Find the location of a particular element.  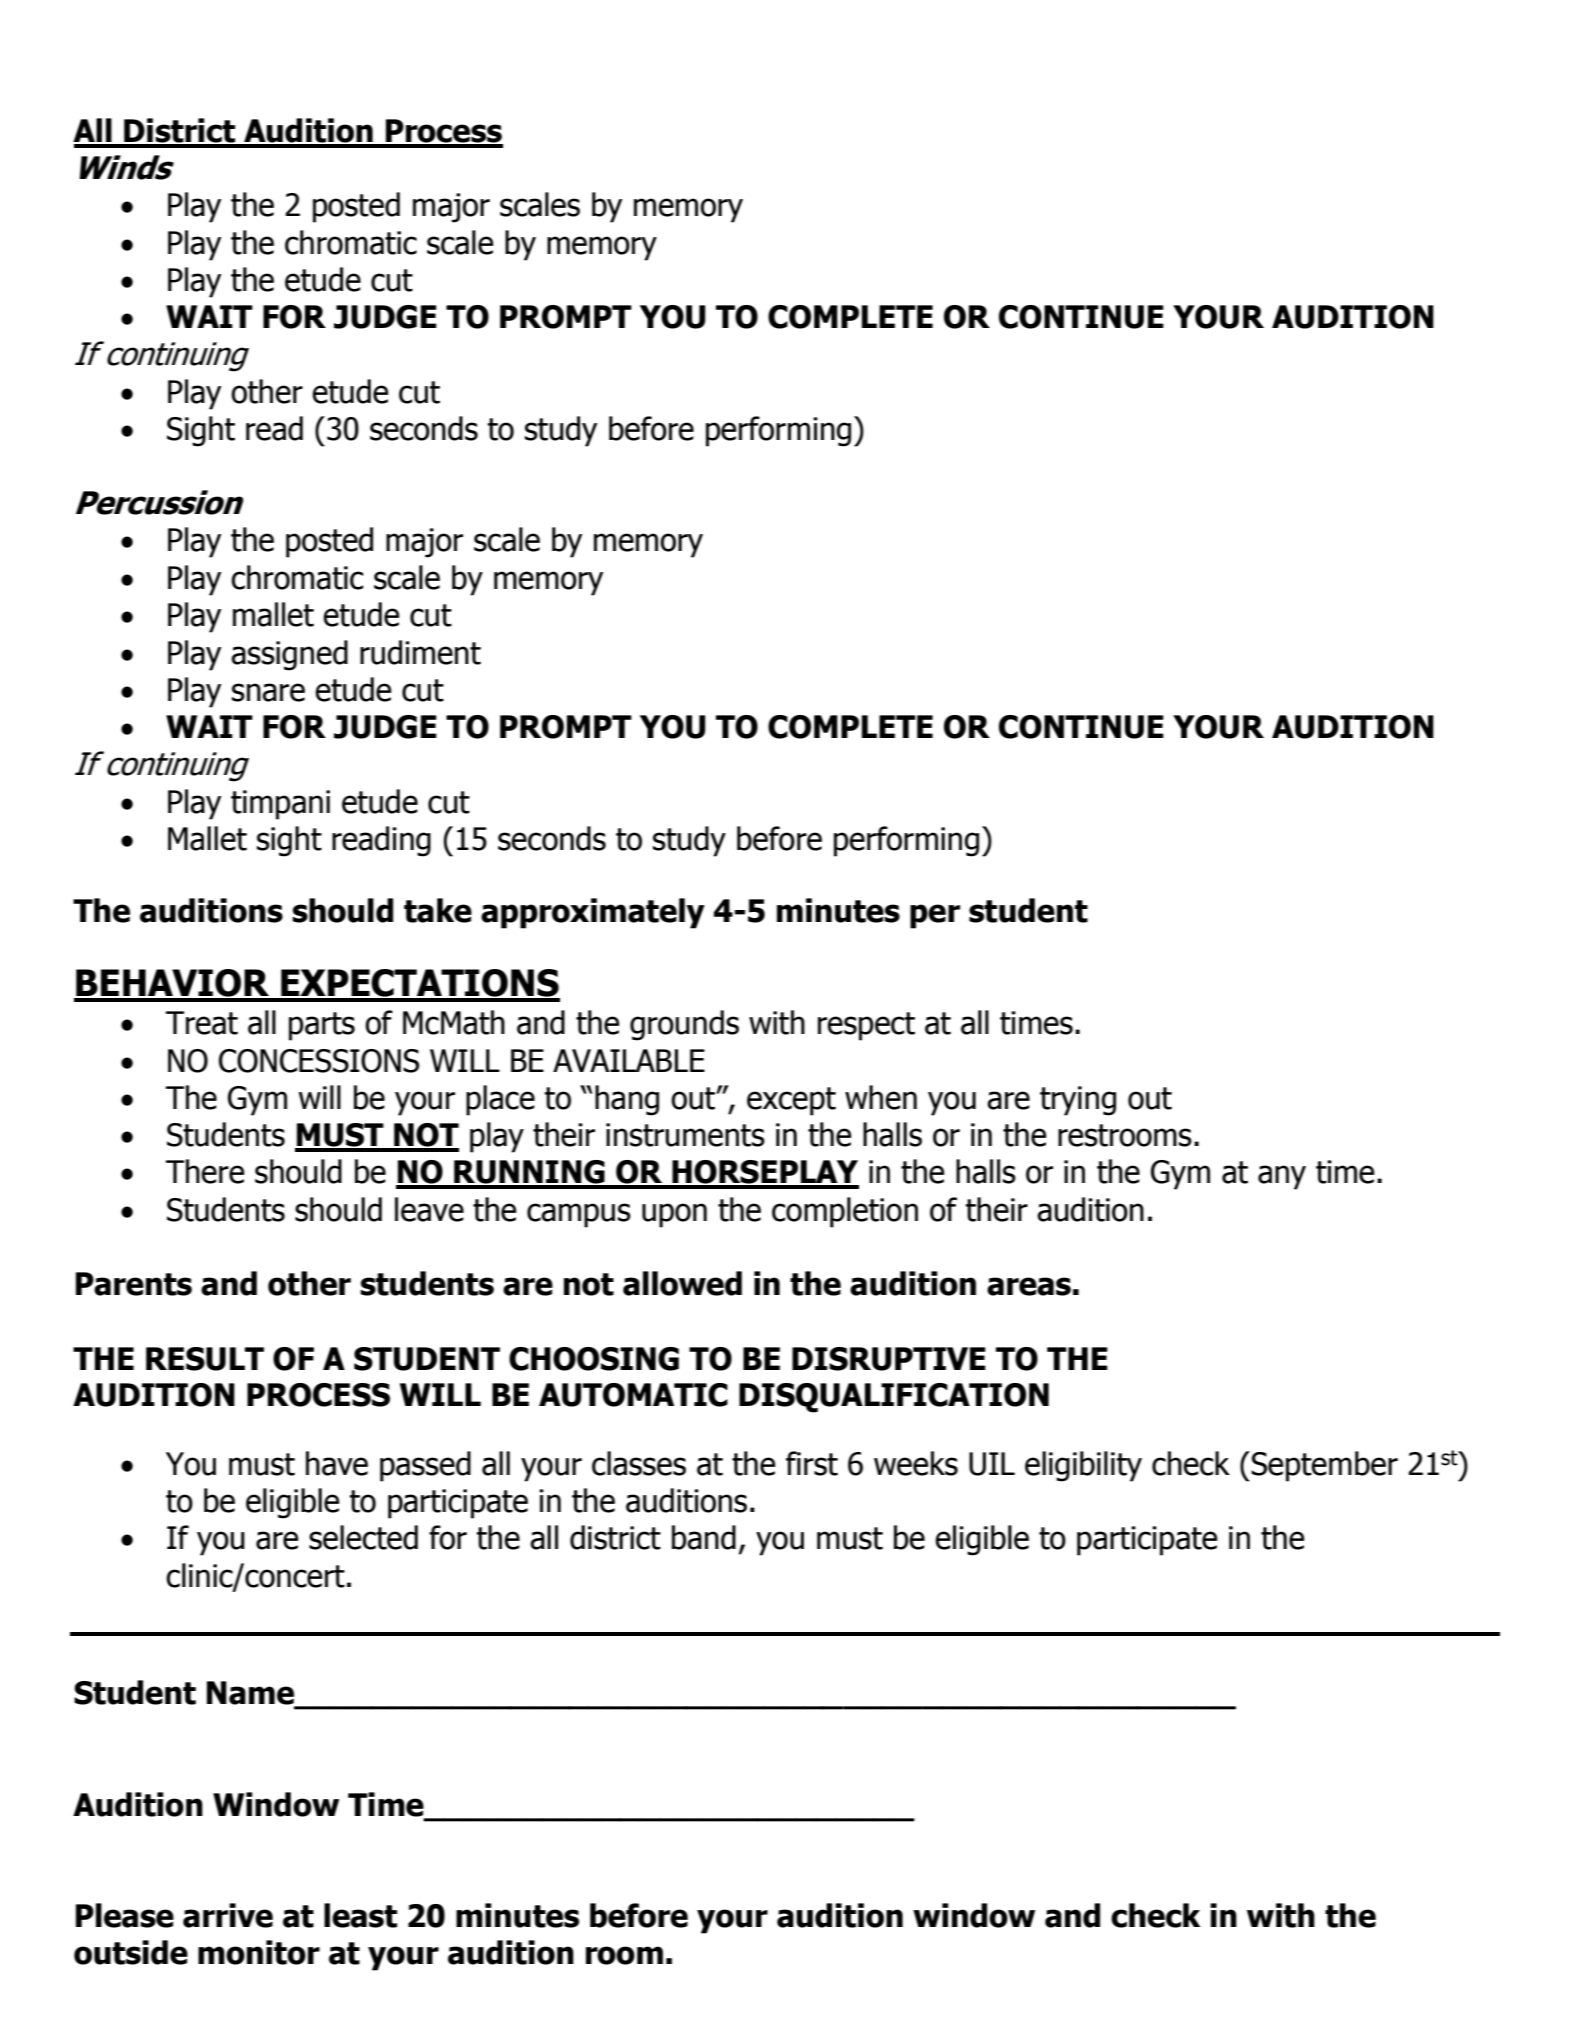

respect is located at coordinates (866, 1026).
